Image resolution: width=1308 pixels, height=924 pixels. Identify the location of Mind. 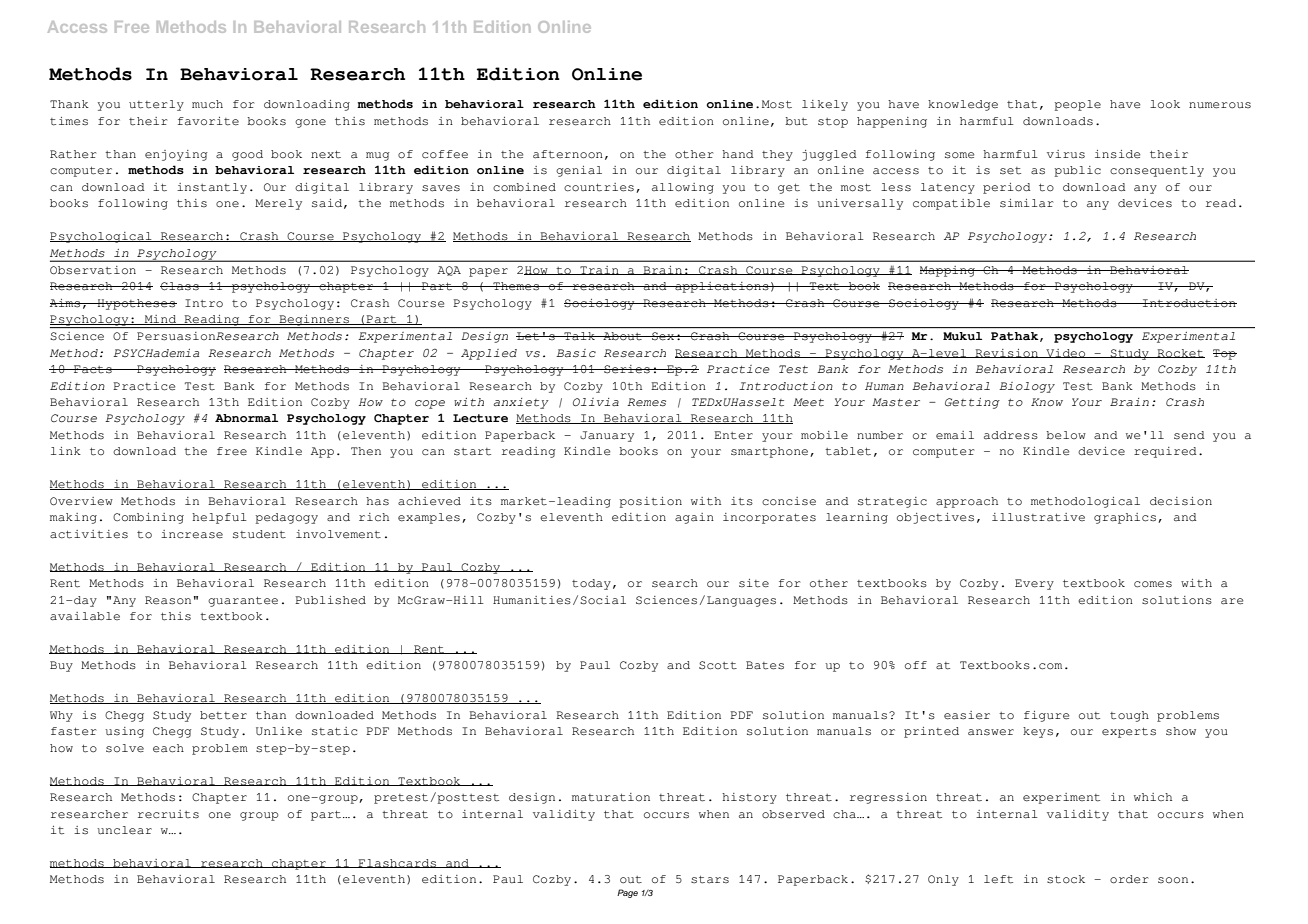
(160, 320).
